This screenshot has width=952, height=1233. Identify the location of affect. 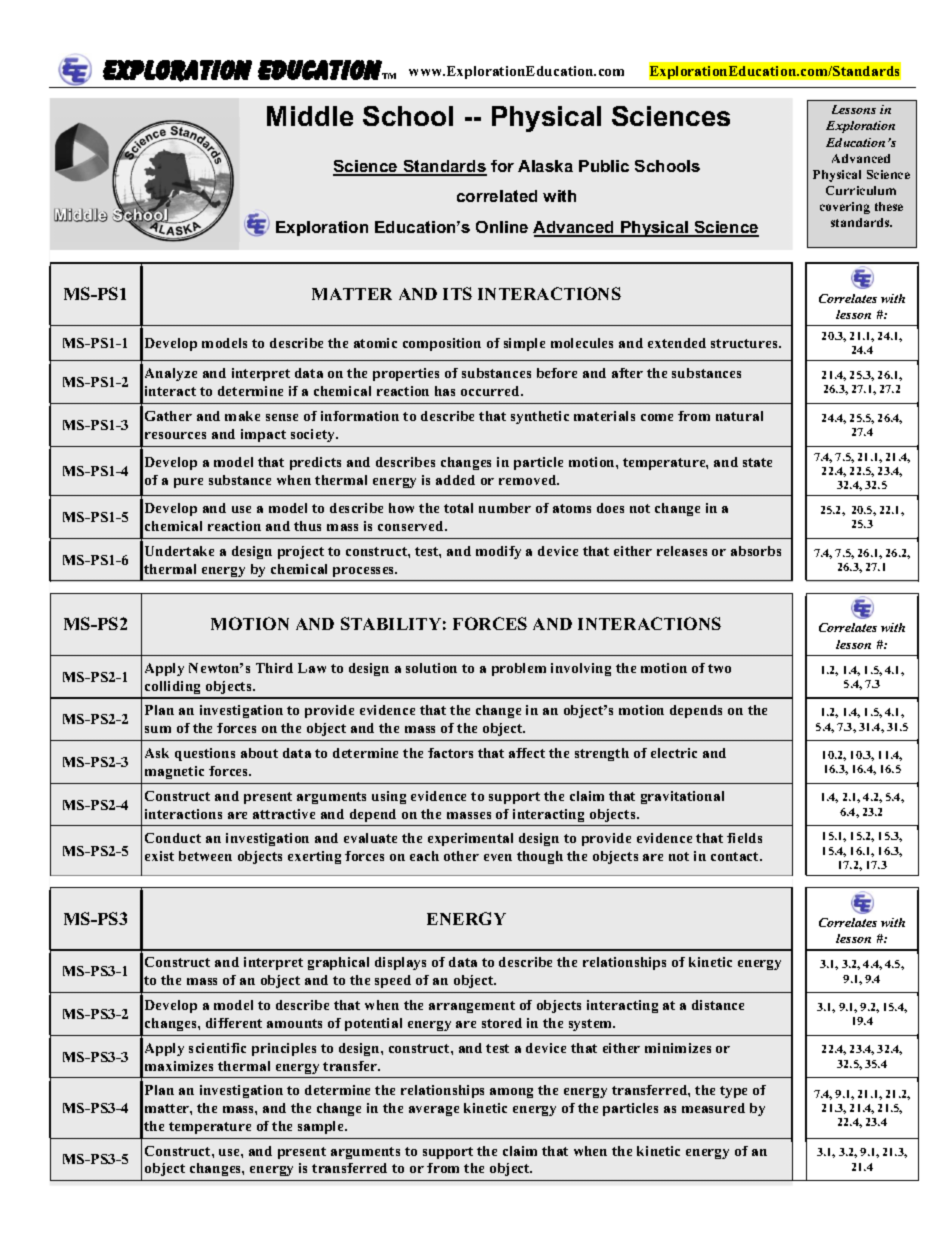
(527, 753).
